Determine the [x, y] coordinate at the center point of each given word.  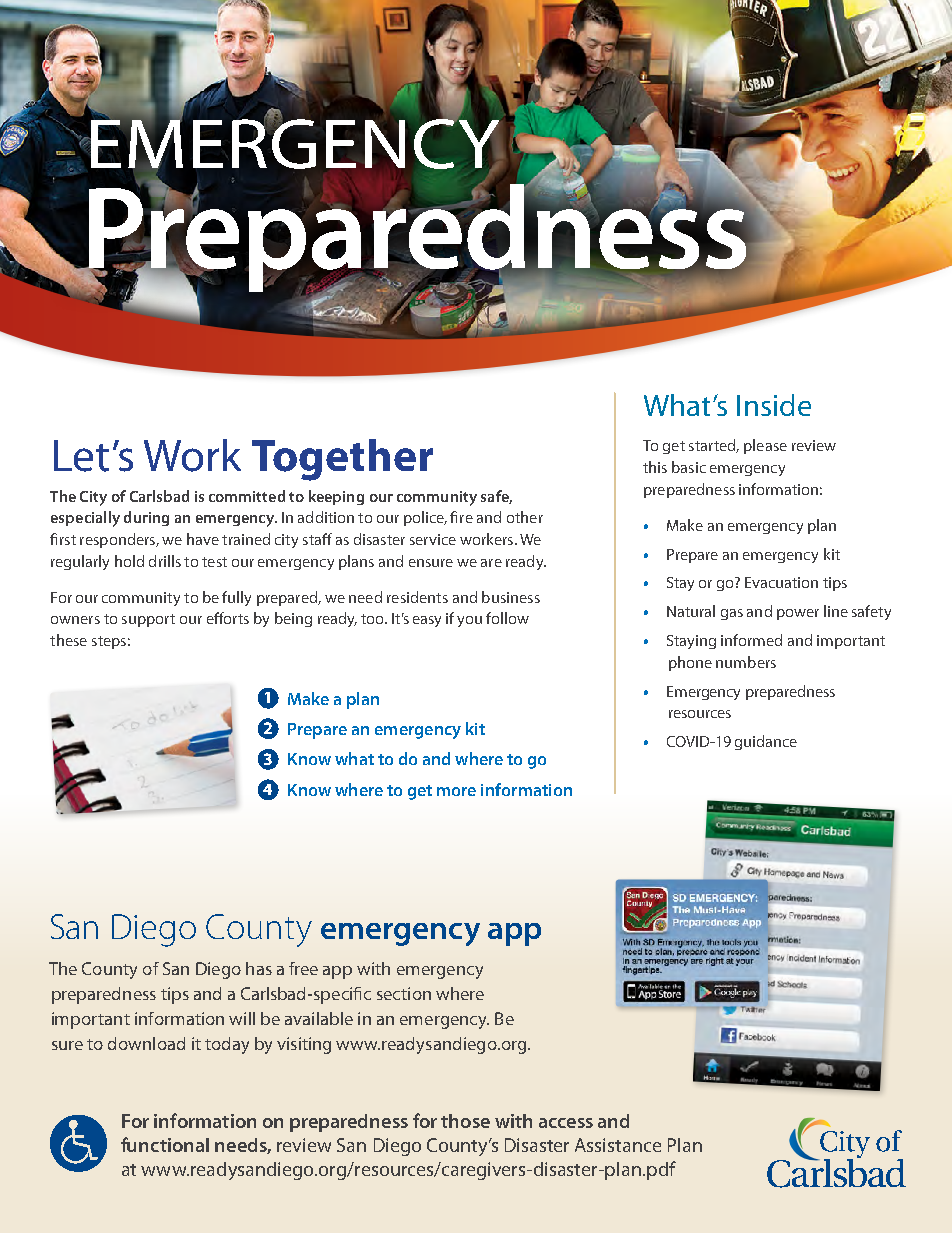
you [469, 621]
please [765, 446]
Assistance [618, 1145]
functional [165, 1144]
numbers [746, 662]
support [148, 620]
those [465, 1121]
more [456, 791]
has [259, 968]
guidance [766, 742]
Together [342, 460]
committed [247, 496]
